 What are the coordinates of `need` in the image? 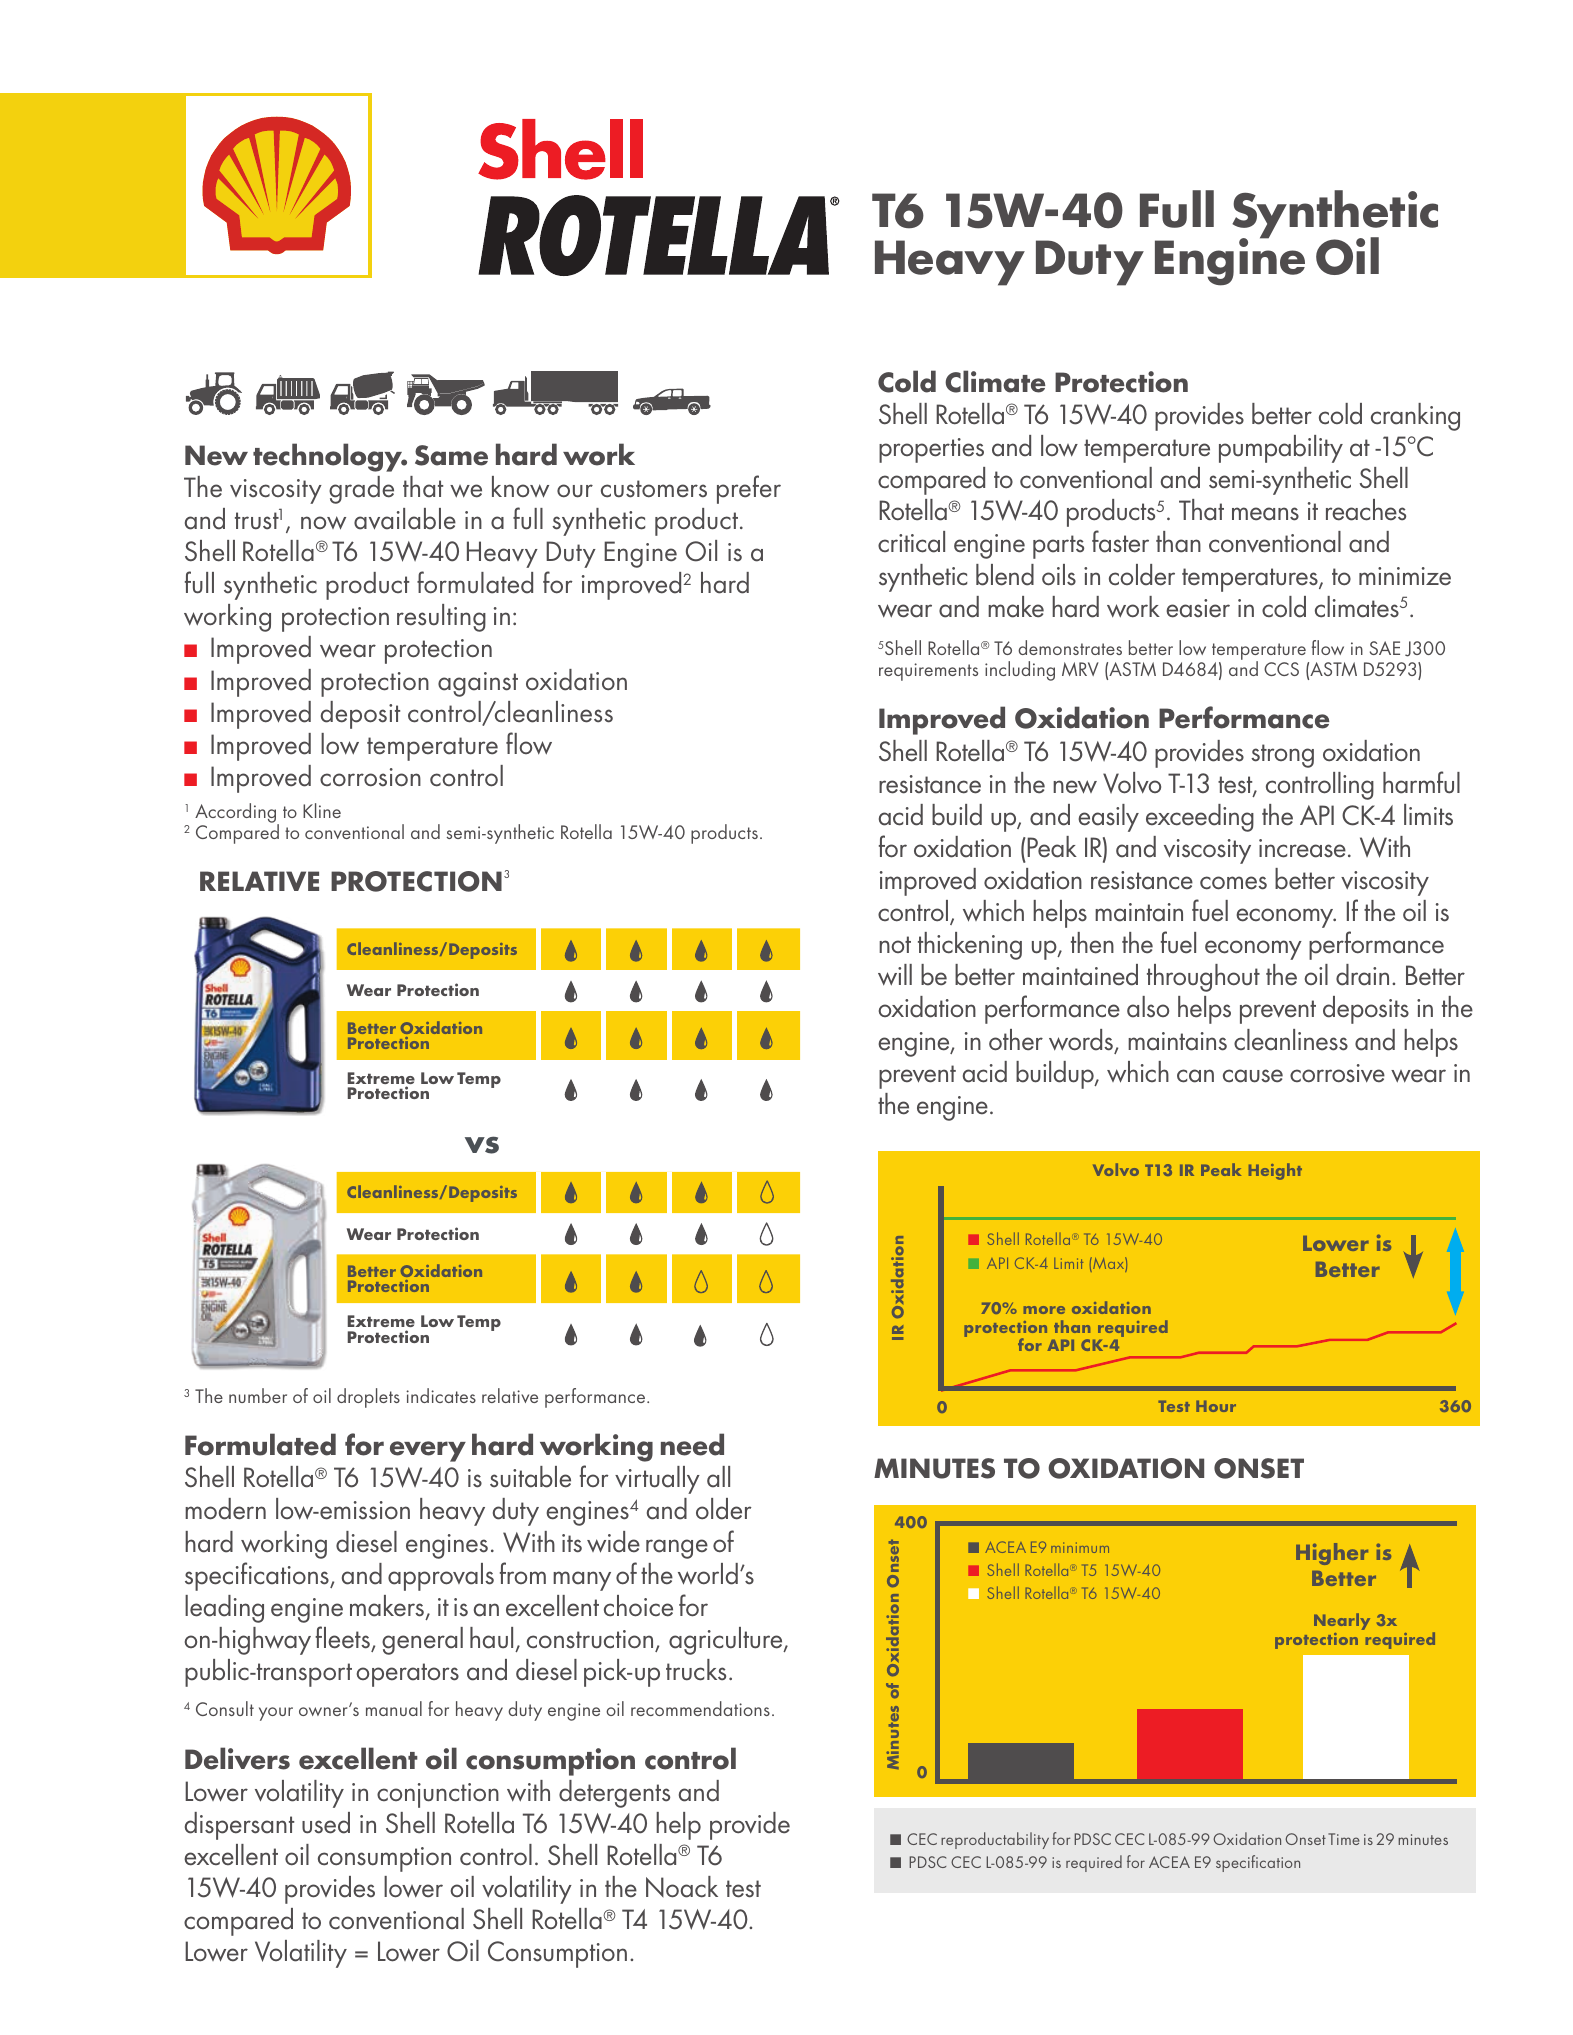 It's located at (692, 1444).
